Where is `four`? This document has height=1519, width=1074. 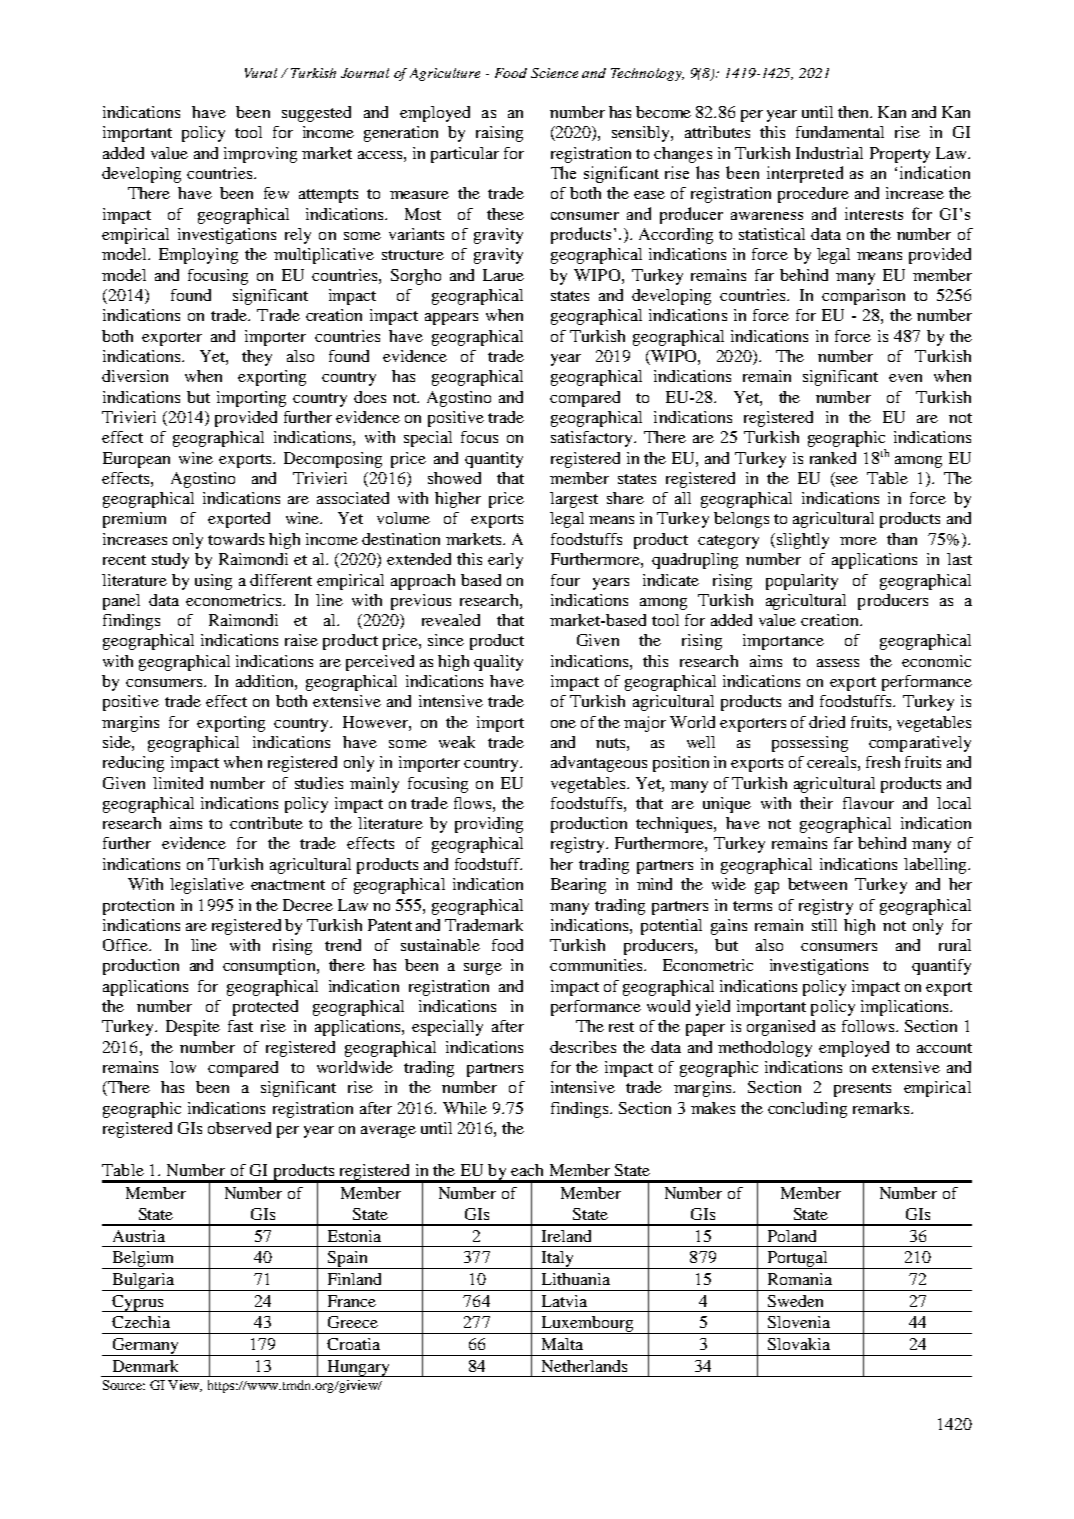 four is located at coordinates (565, 580).
